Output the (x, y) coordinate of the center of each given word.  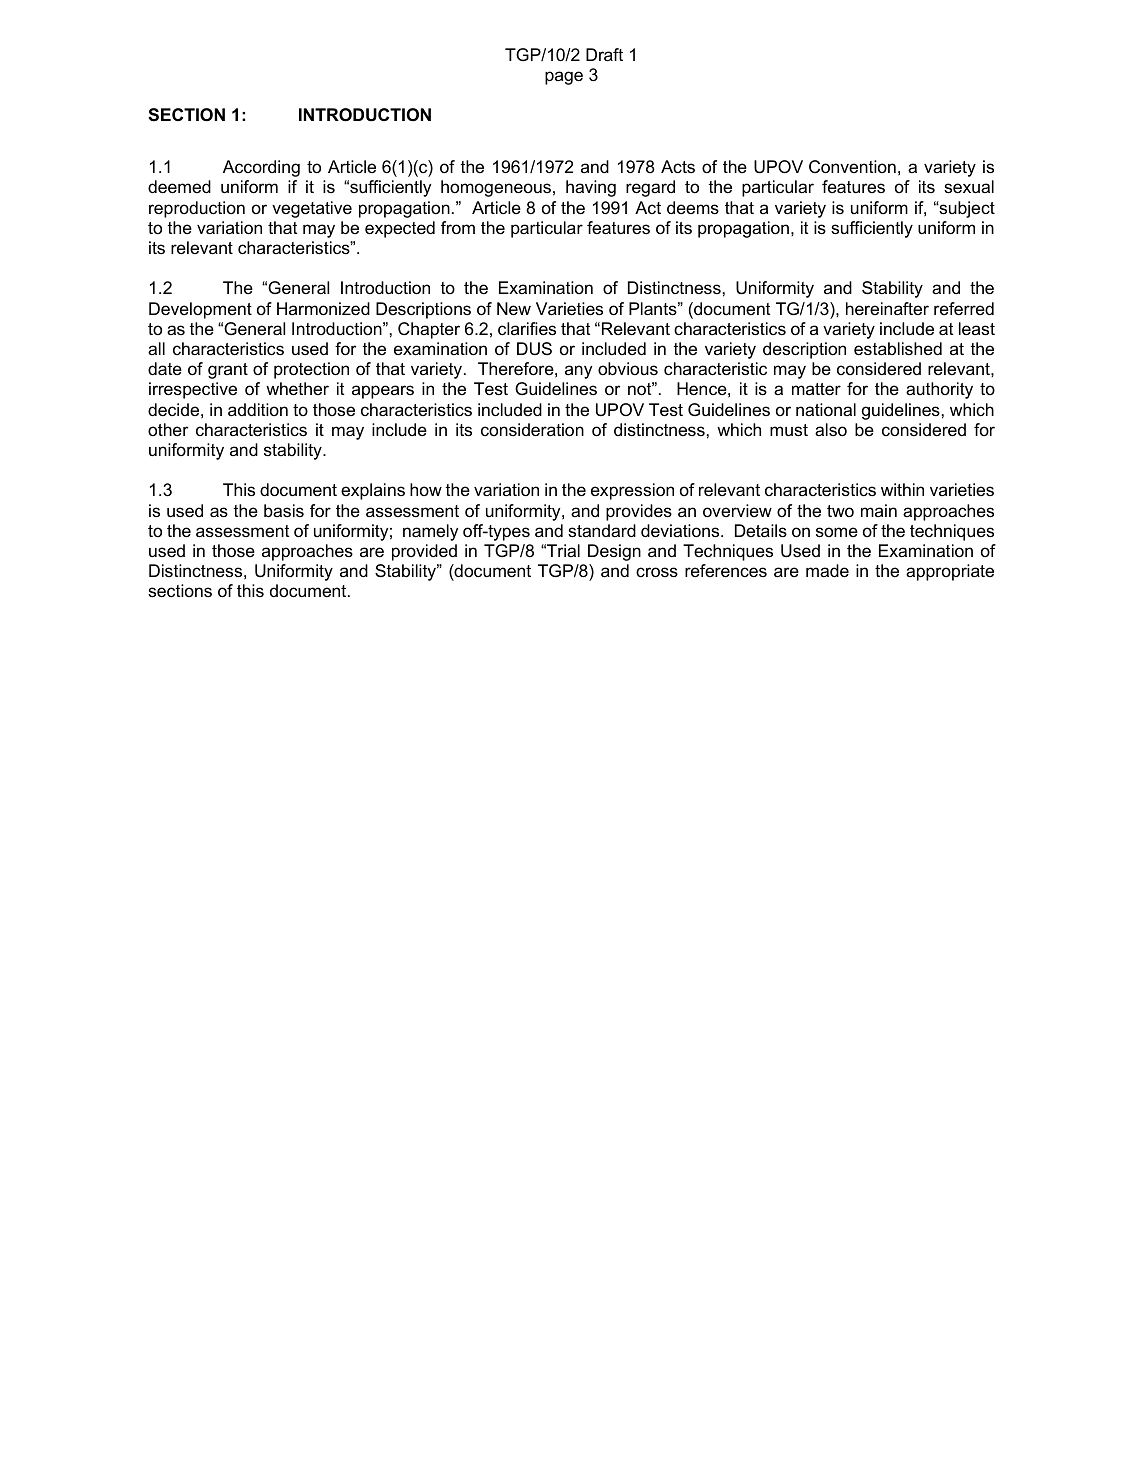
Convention (852, 167)
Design (614, 552)
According (261, 168)
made (827, 571)
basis (284, 511)
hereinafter (887, 309)
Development (200, 310)
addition (258, 409)
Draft (604, 54)
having (591, 188)
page (564, 78)
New (514, 309)
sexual (969, 187)
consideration (532, 430)
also (831, 429)
